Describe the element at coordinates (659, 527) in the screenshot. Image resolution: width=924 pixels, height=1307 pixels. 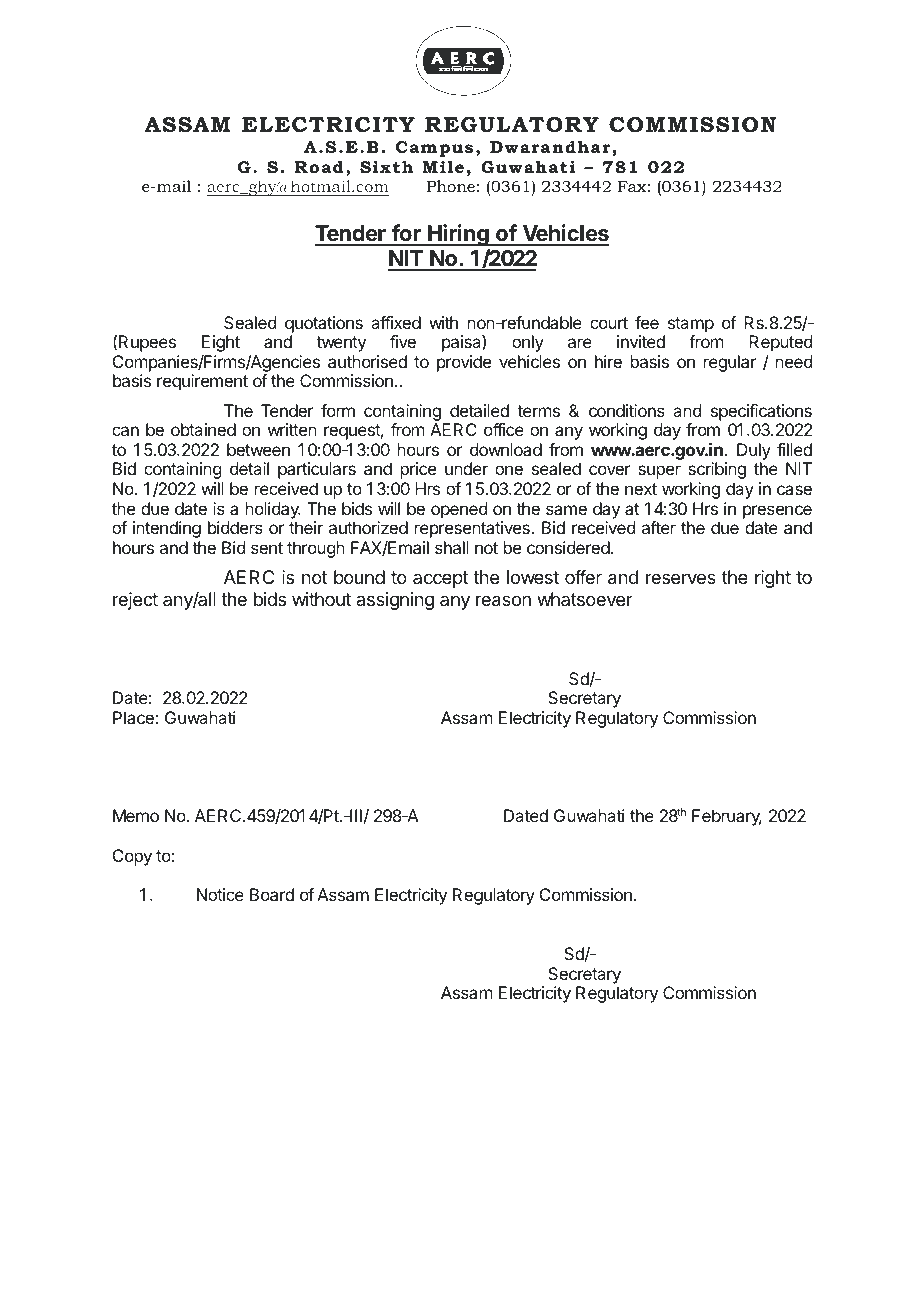
I see `after` at that location.
